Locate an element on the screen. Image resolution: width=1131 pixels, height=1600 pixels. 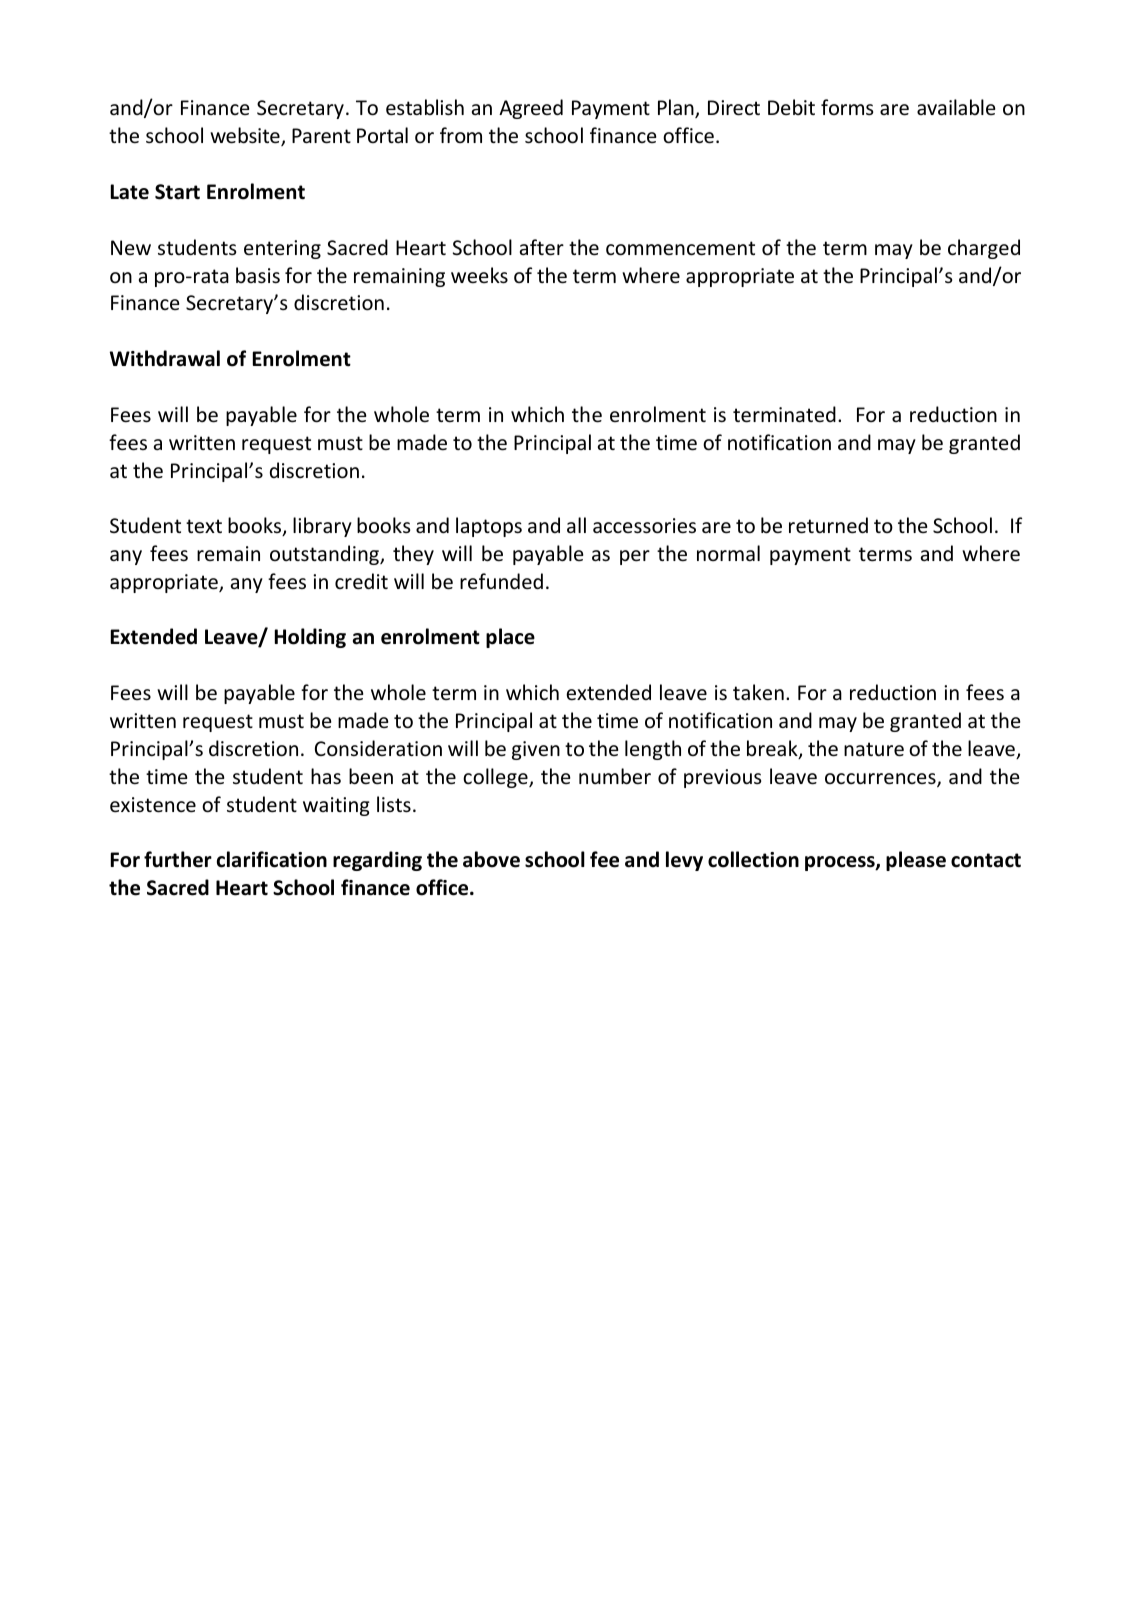
Agreed is located at coordinates (531, 109).
